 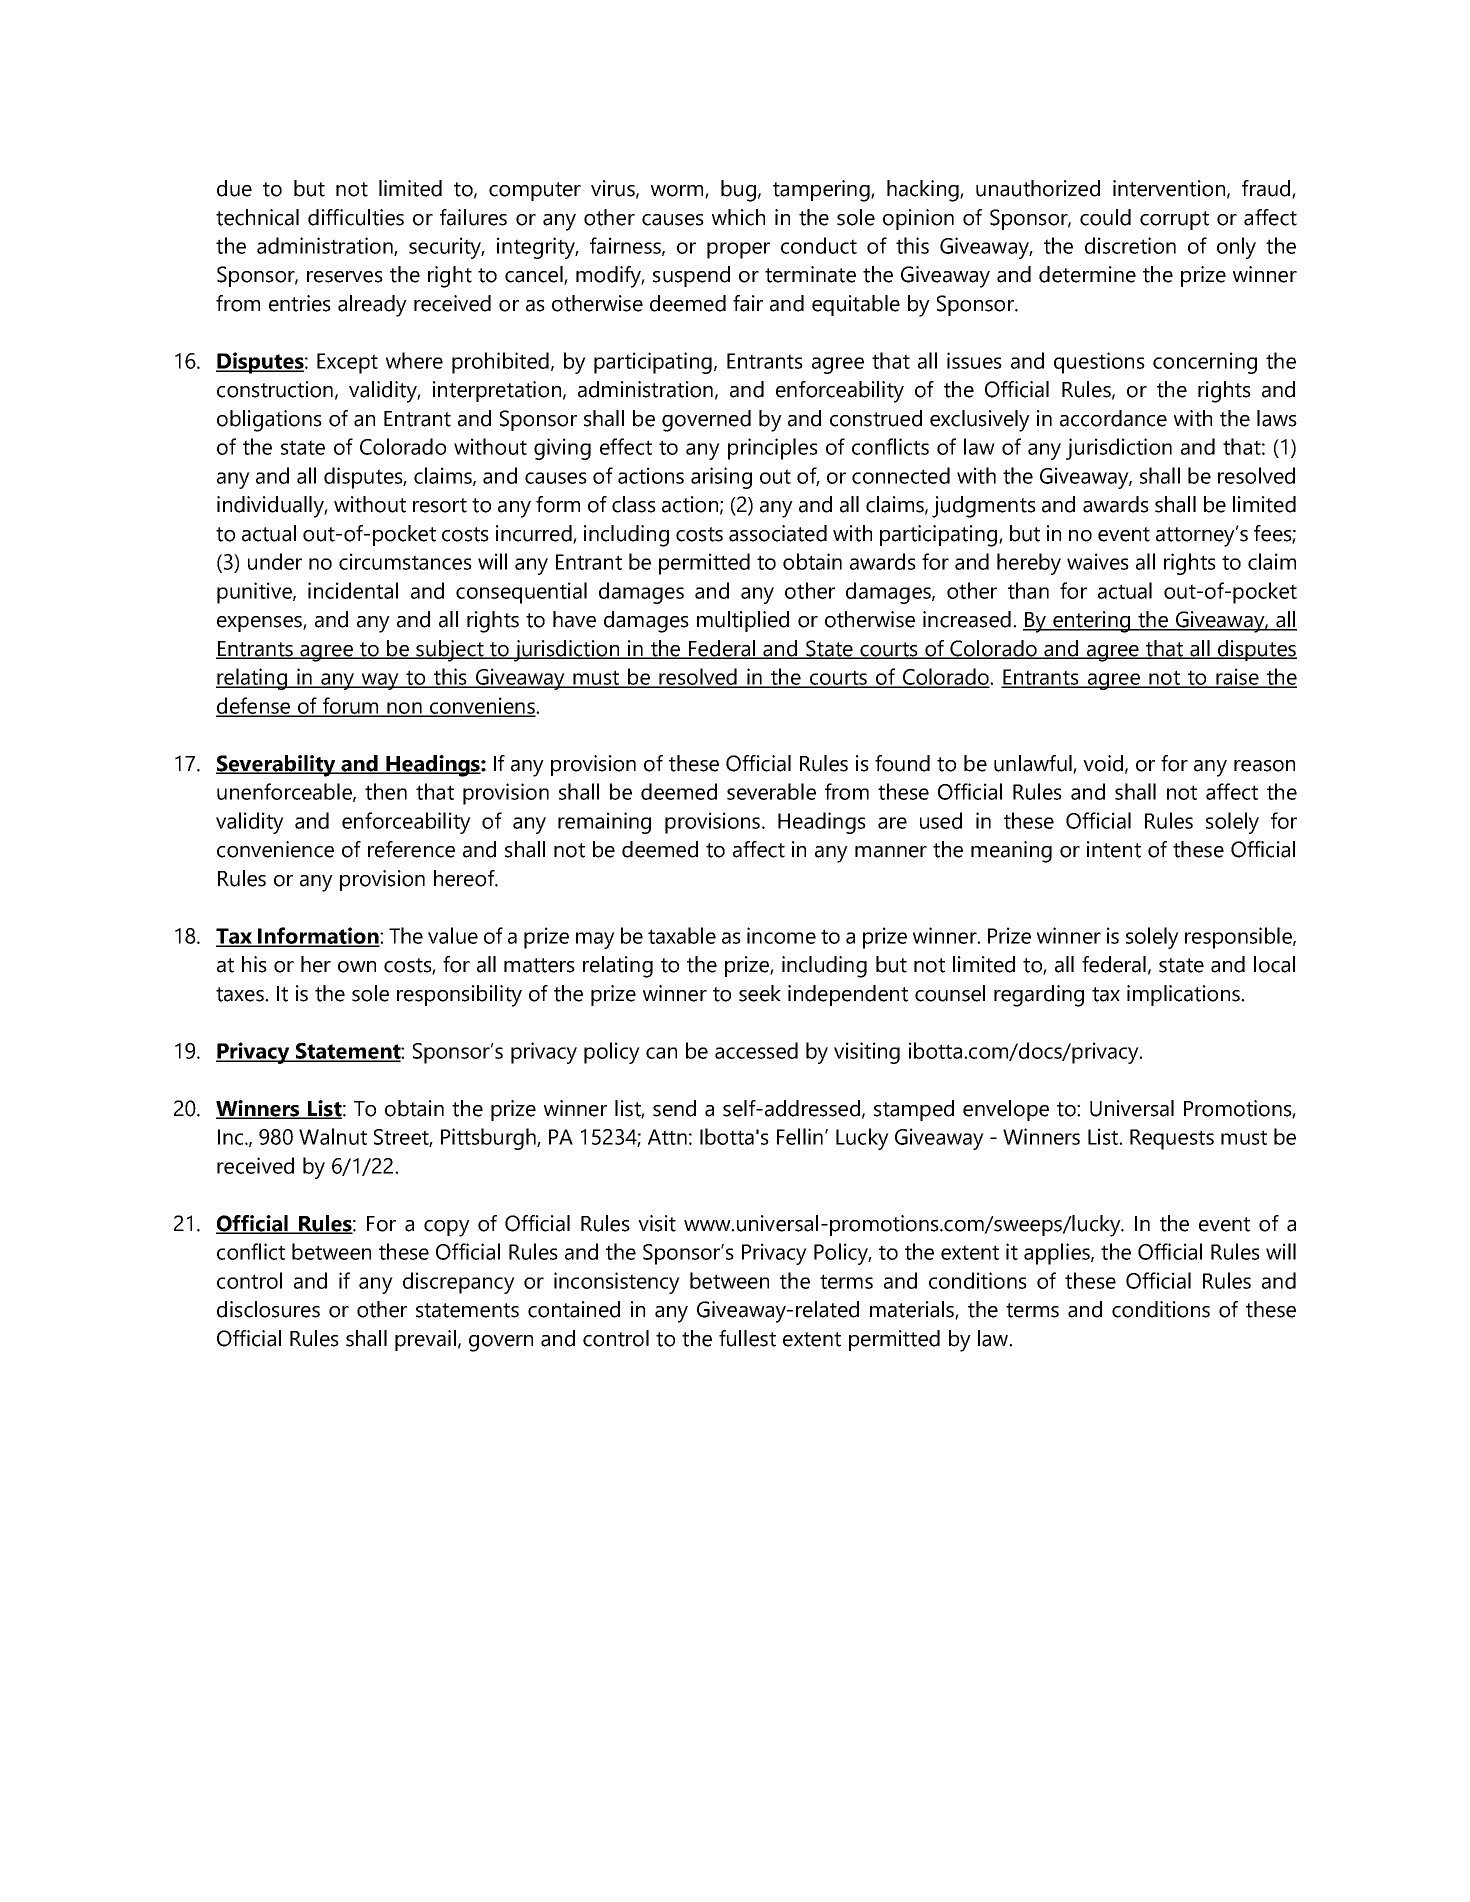 What do you see at coordinates (459, 996) in the image?
I see `responsibility` at bounding box center [459, 996].
